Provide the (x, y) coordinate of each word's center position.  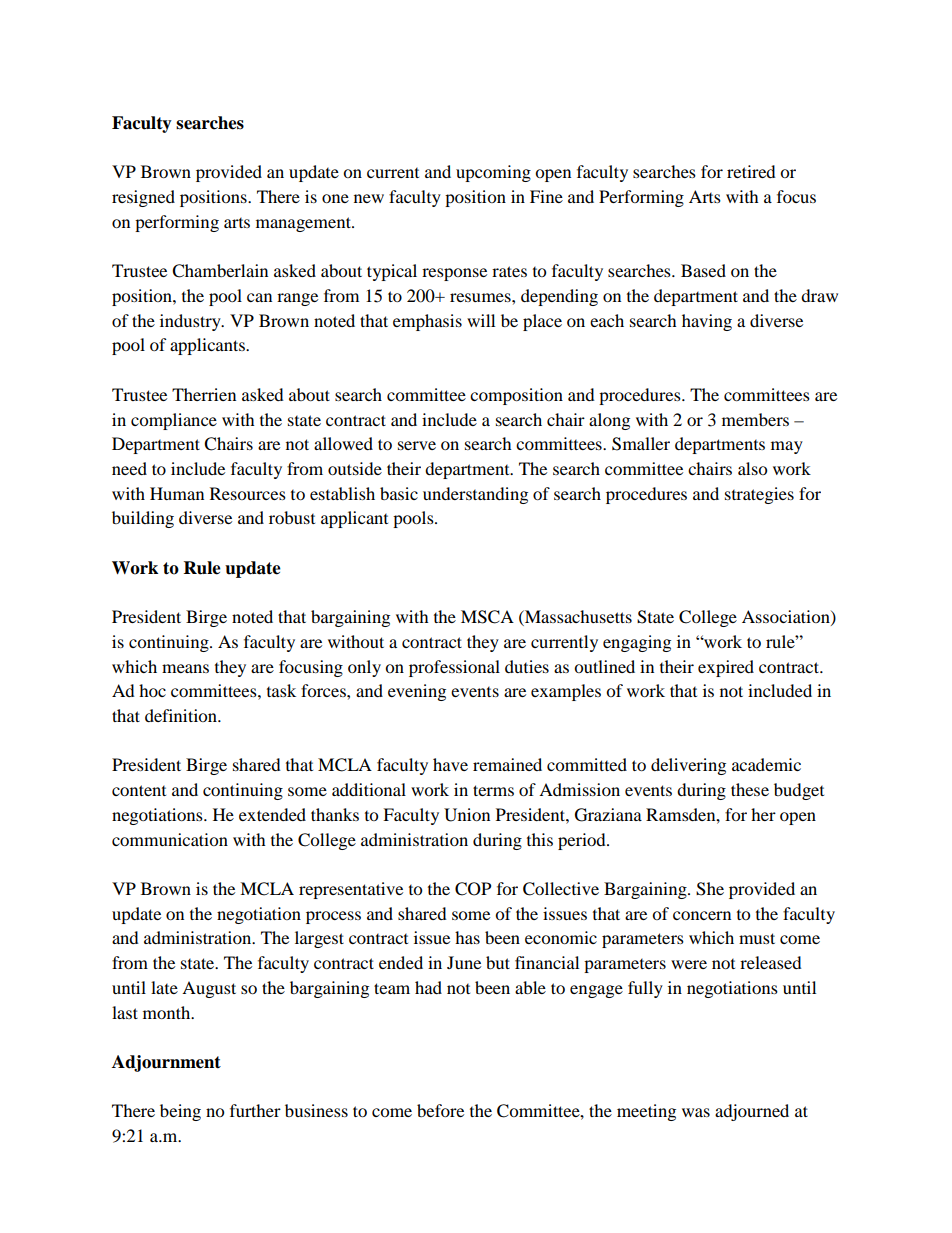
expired (726, 668)
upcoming (493, 173)
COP (473, 889)
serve (417, 445)
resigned (143, 198)
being (180, 1112)
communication (170, 839)
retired (751, 171)
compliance (174, 421)
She (710, 889)
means (185, 668)
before (440, 1110)
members (755, 419)
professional (454, 668)
